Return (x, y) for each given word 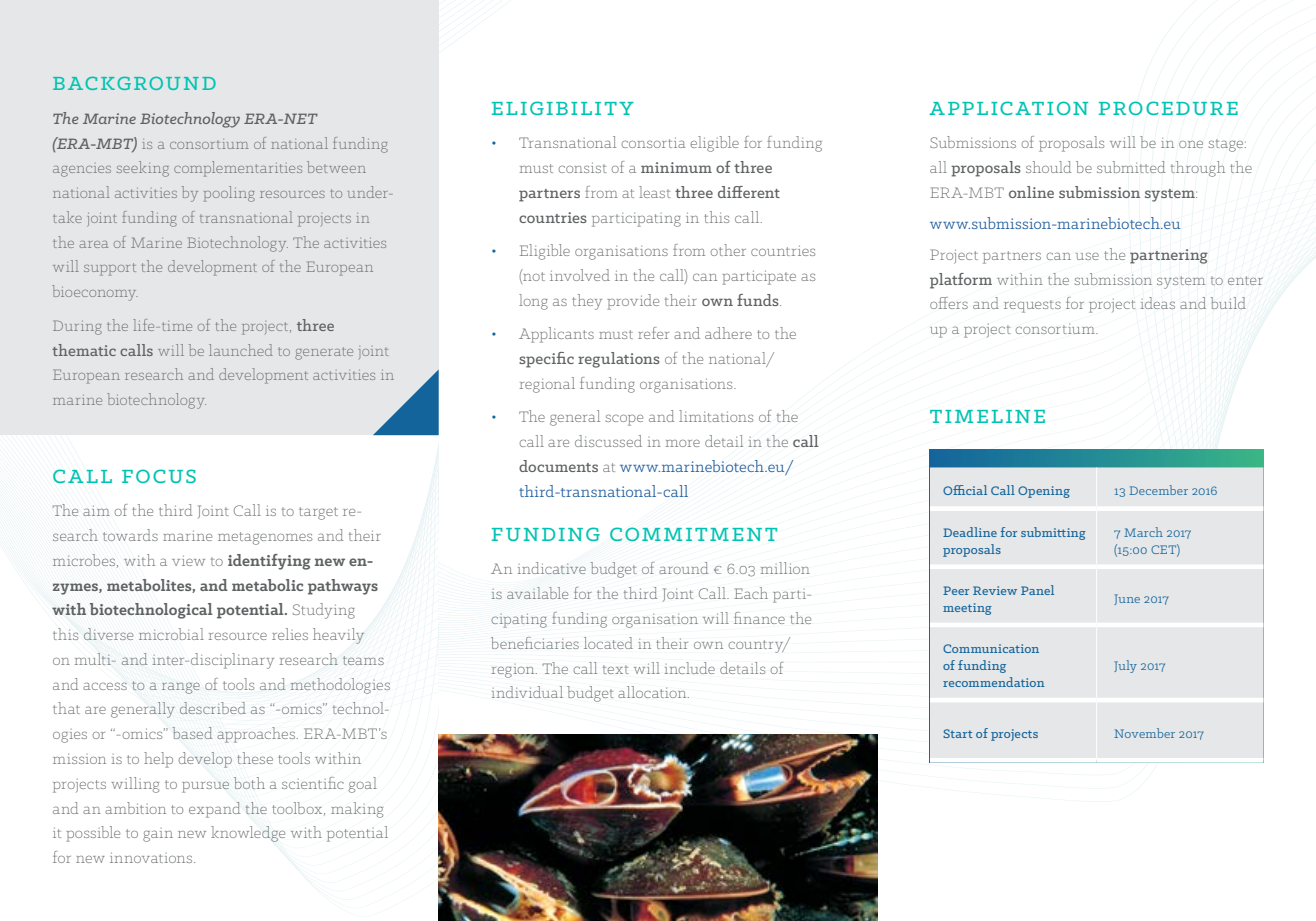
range (181, 688)
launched (241, 350)
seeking (143, 169)
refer (653, 333)
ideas (1158, 303)
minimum (676, 167)
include (689, 668)
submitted (1131, 167)
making (357, 810)
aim (96, 510)
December (1158, 490)
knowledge (248, 834)
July (1125, 666)
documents (558, 466)
